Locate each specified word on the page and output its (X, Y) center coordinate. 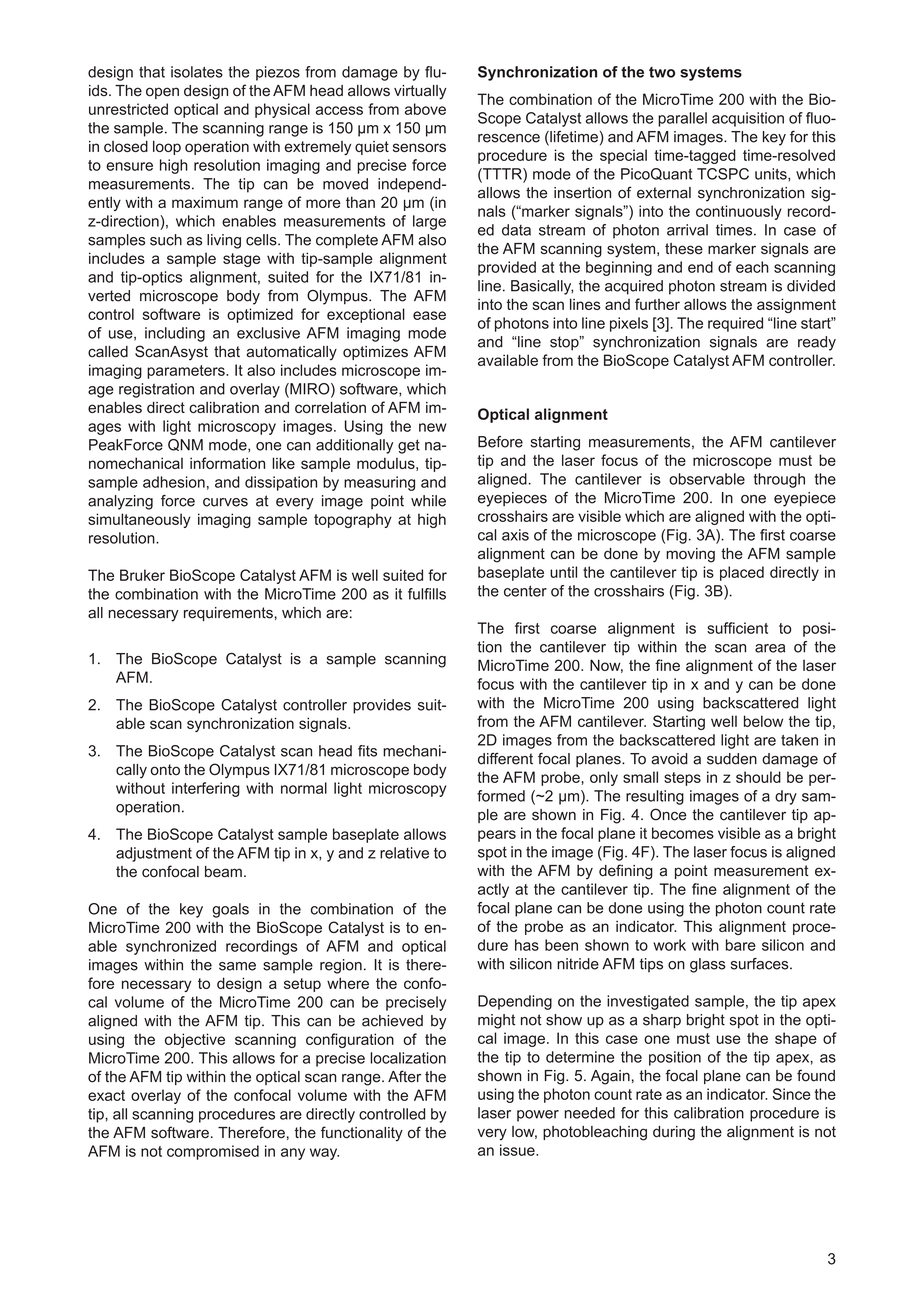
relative (404, 853)
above (425, 109)
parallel (682, 119)
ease (429, 315)
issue (518, 1150)
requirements (228, 614)
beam (223, 872)
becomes (683, 833)
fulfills (427, 594)
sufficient (737, 628)
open (162, 93)
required (735, 324)
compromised (213, 1152)
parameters (187, 372)
